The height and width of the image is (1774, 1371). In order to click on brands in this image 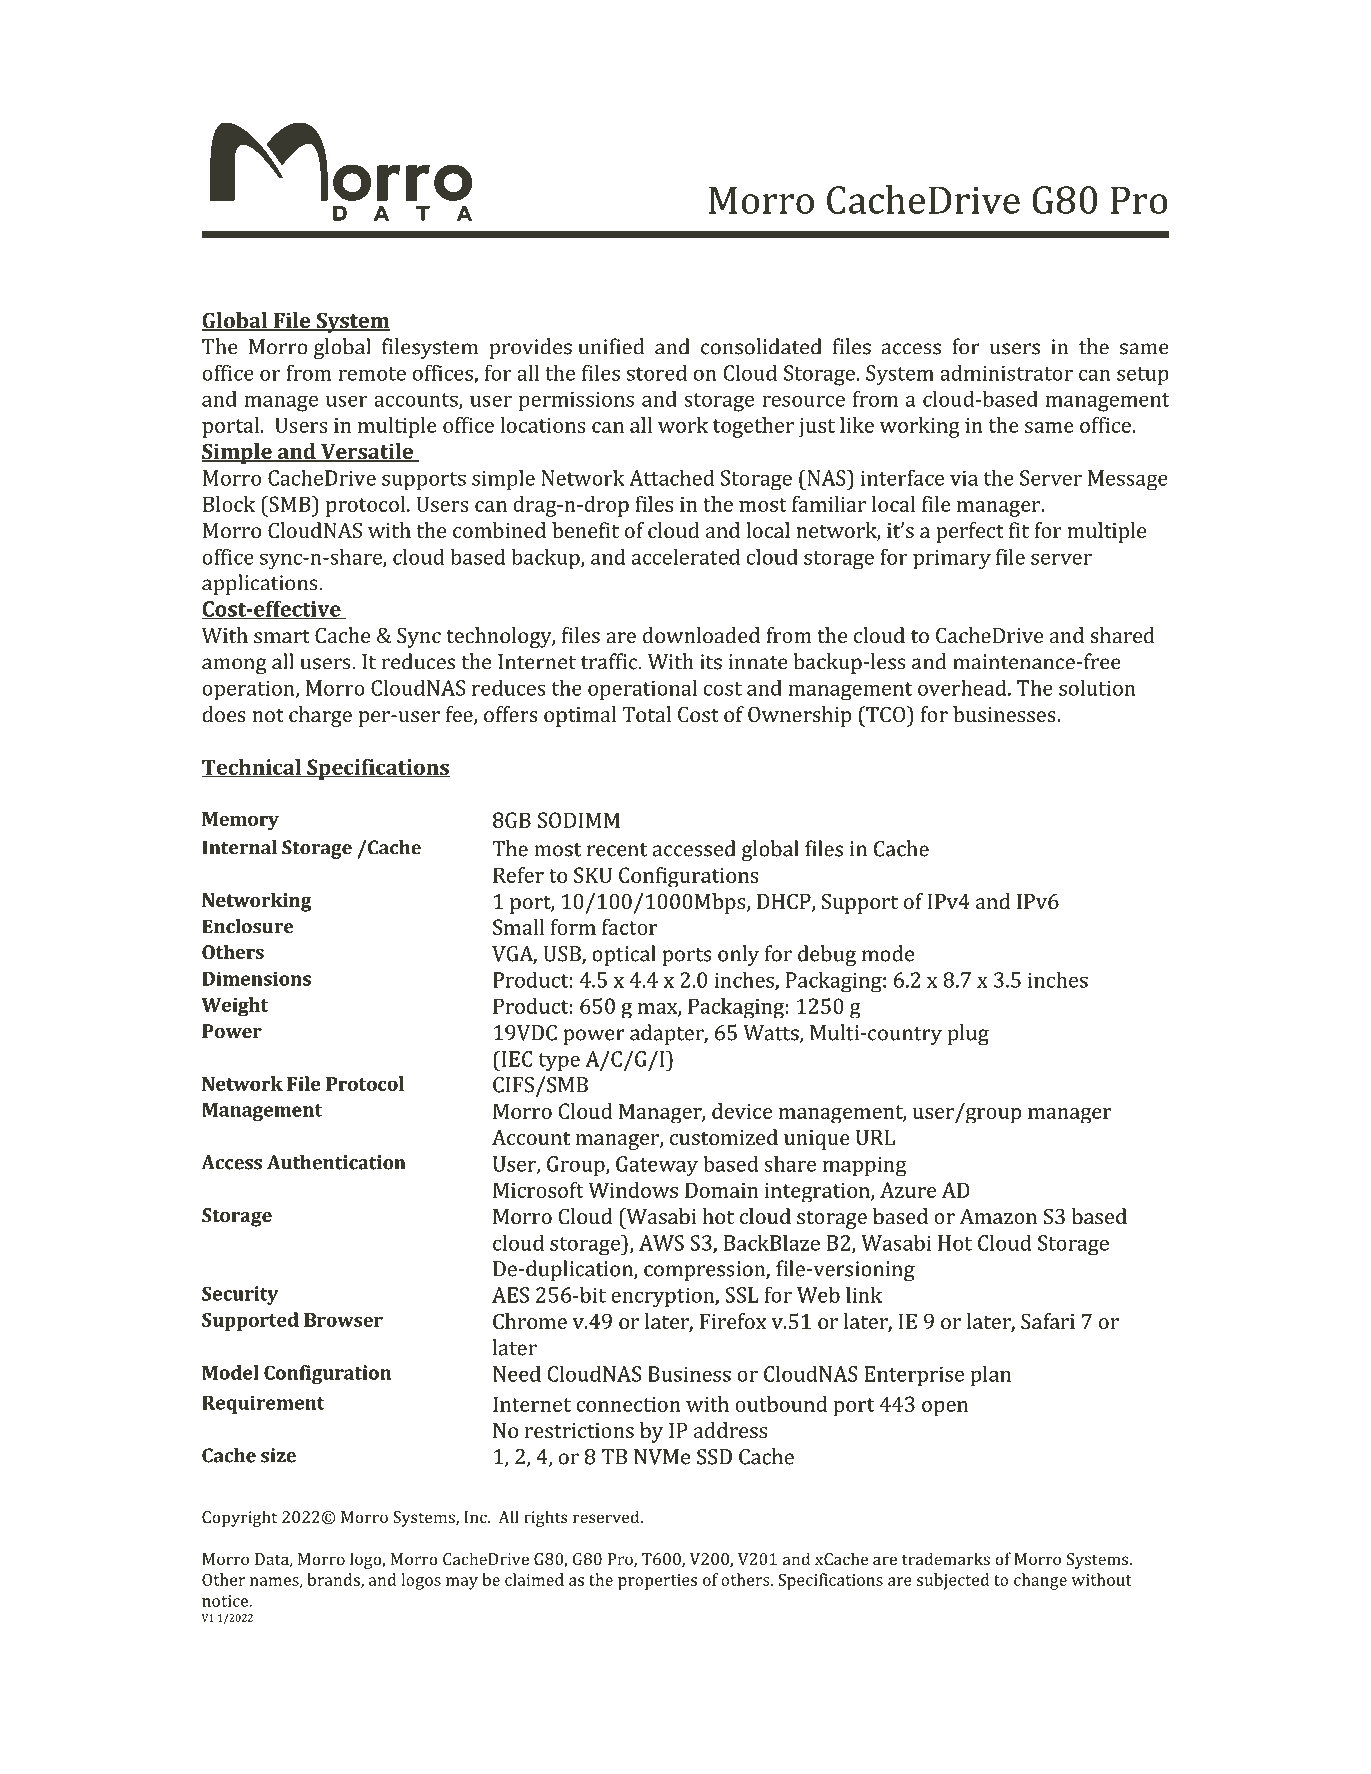, I will do `click(334, 1580)`.
